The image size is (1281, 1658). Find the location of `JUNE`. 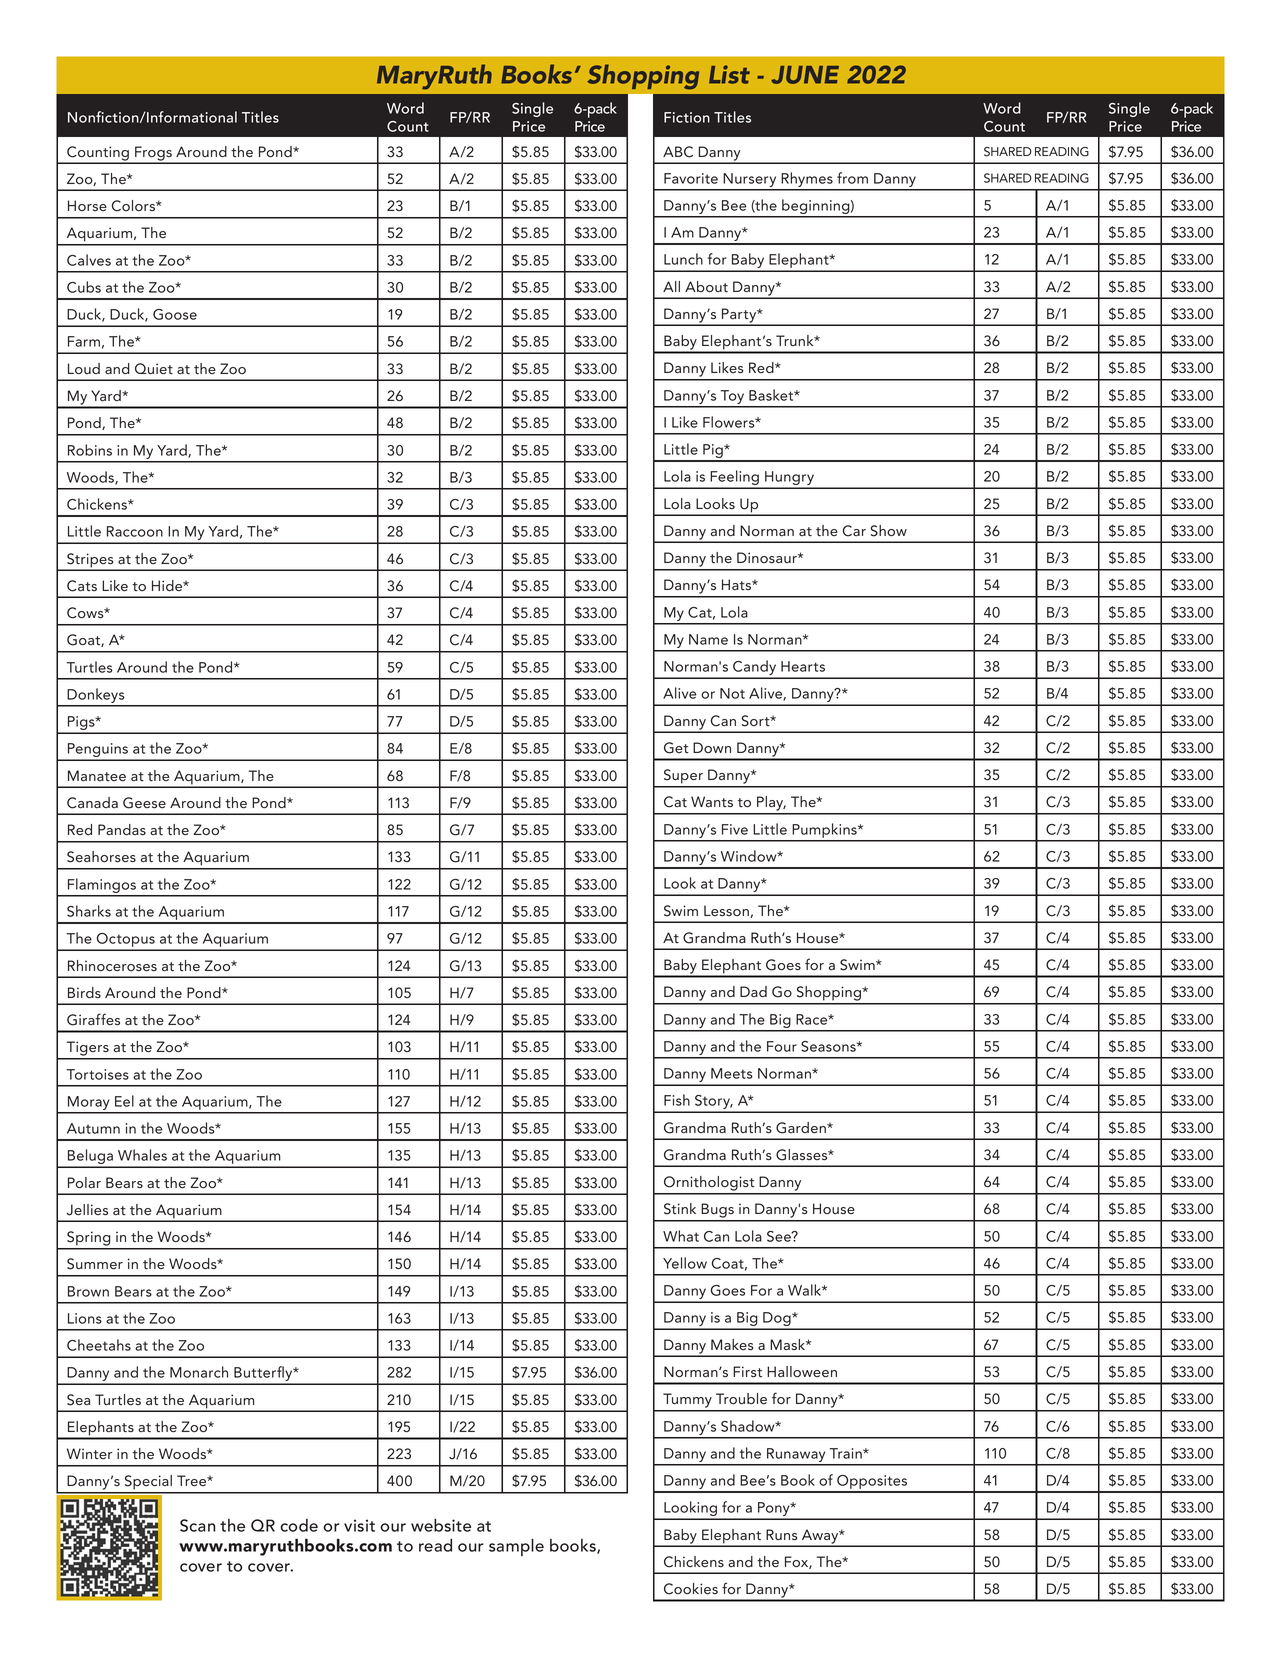

JUNE is located at coordinates (805, 75).
